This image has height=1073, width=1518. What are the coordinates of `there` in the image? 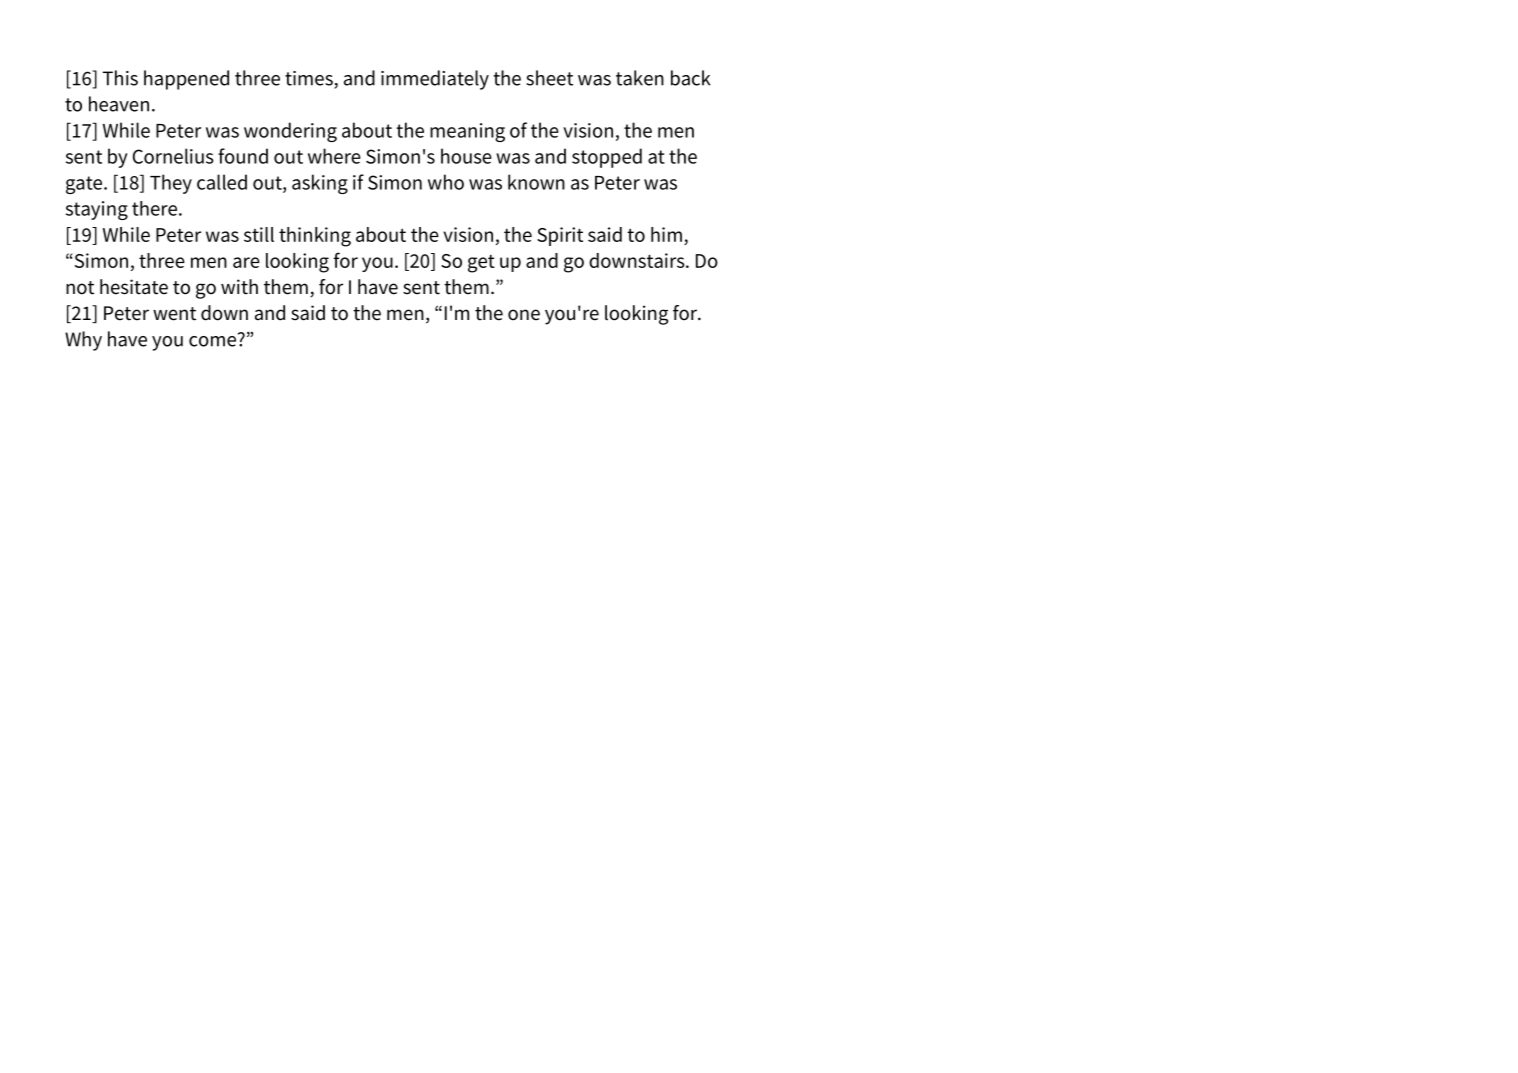 It's located at (154, 208).
